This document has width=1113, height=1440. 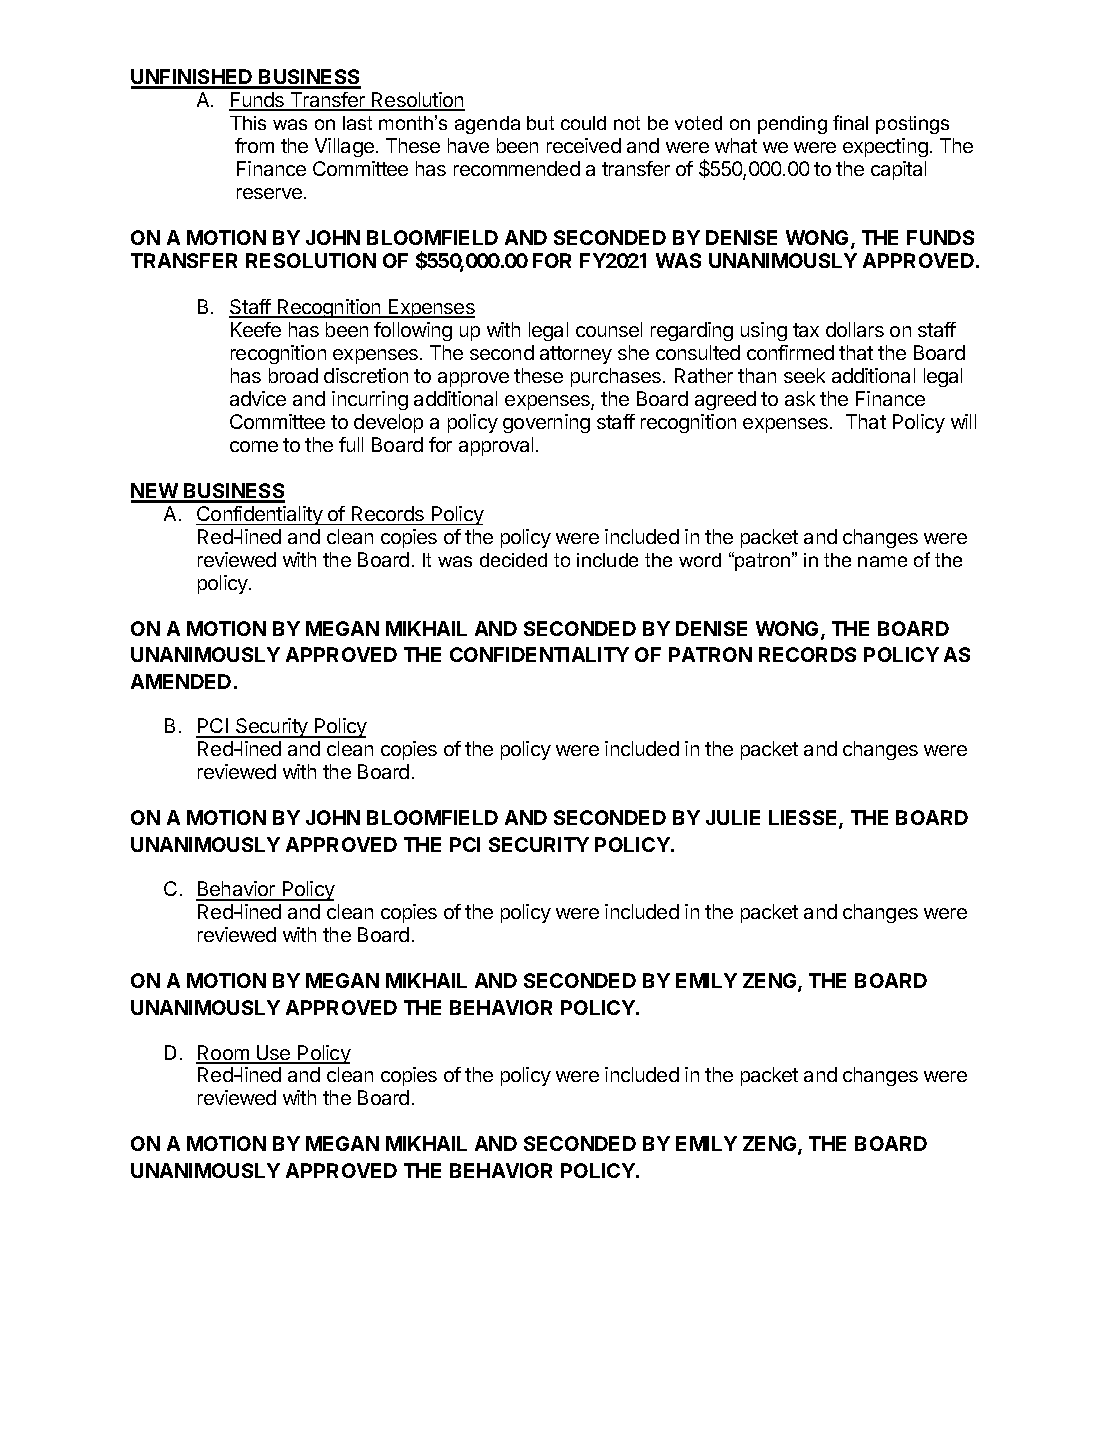 What do you see at coordinates (496, 446) in the document?
I see `approval` at bounding box center [496, 446].
